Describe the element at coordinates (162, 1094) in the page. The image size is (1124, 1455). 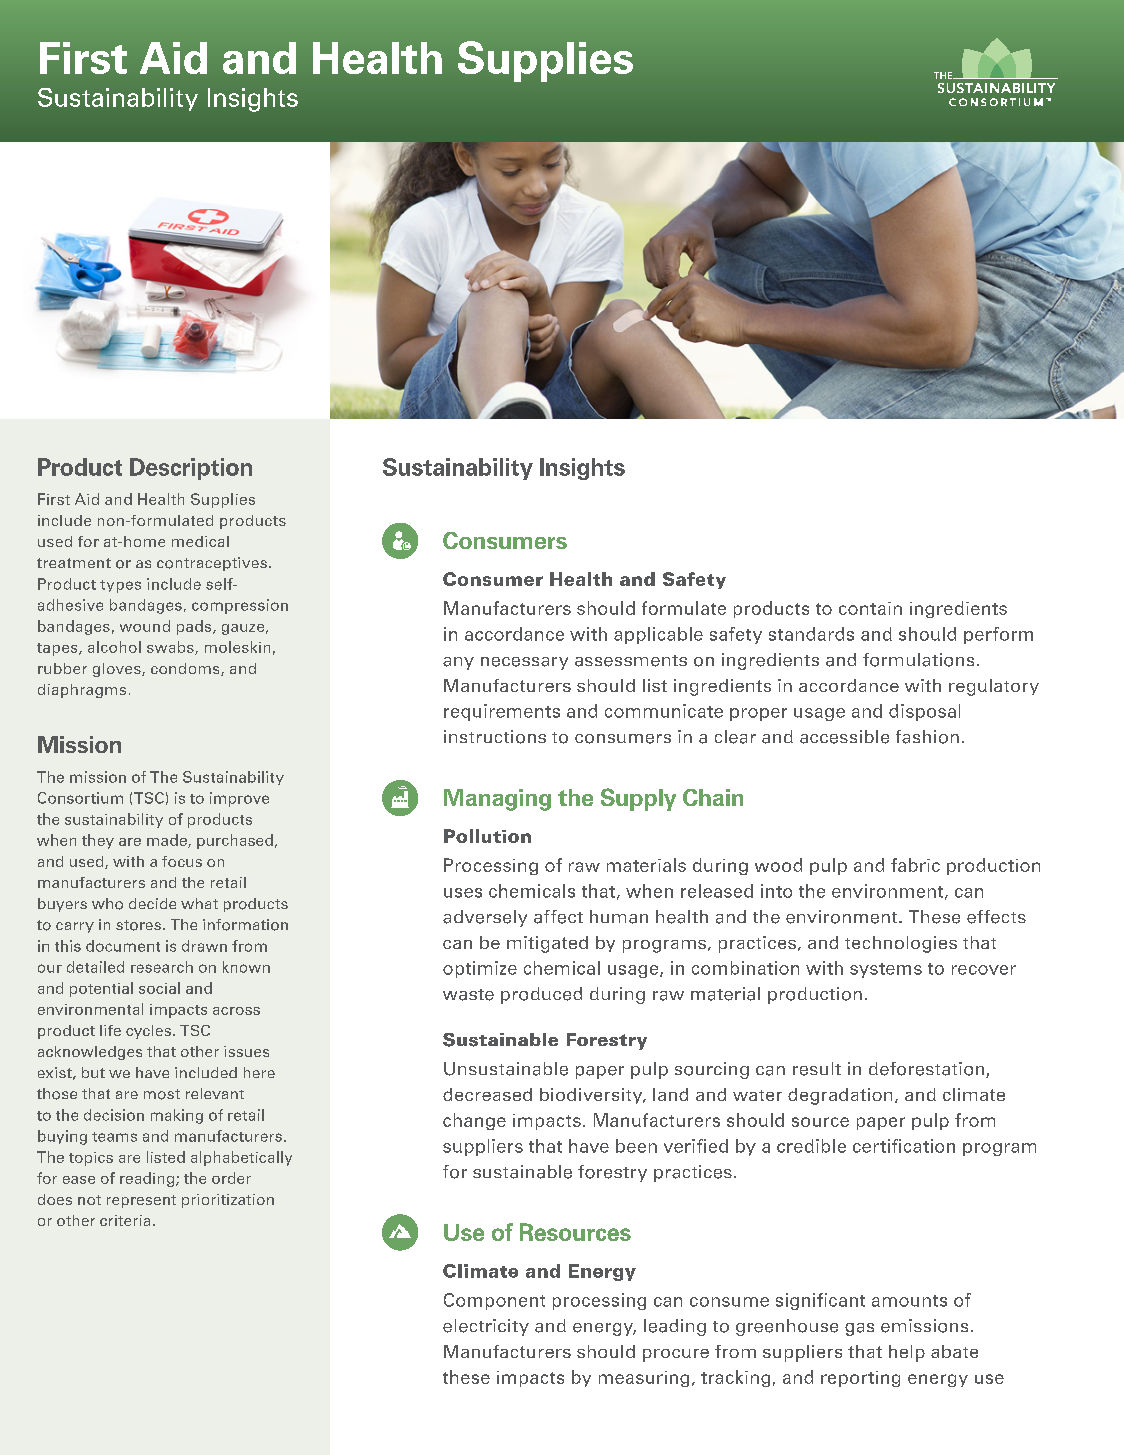
I see `most` at that location.
